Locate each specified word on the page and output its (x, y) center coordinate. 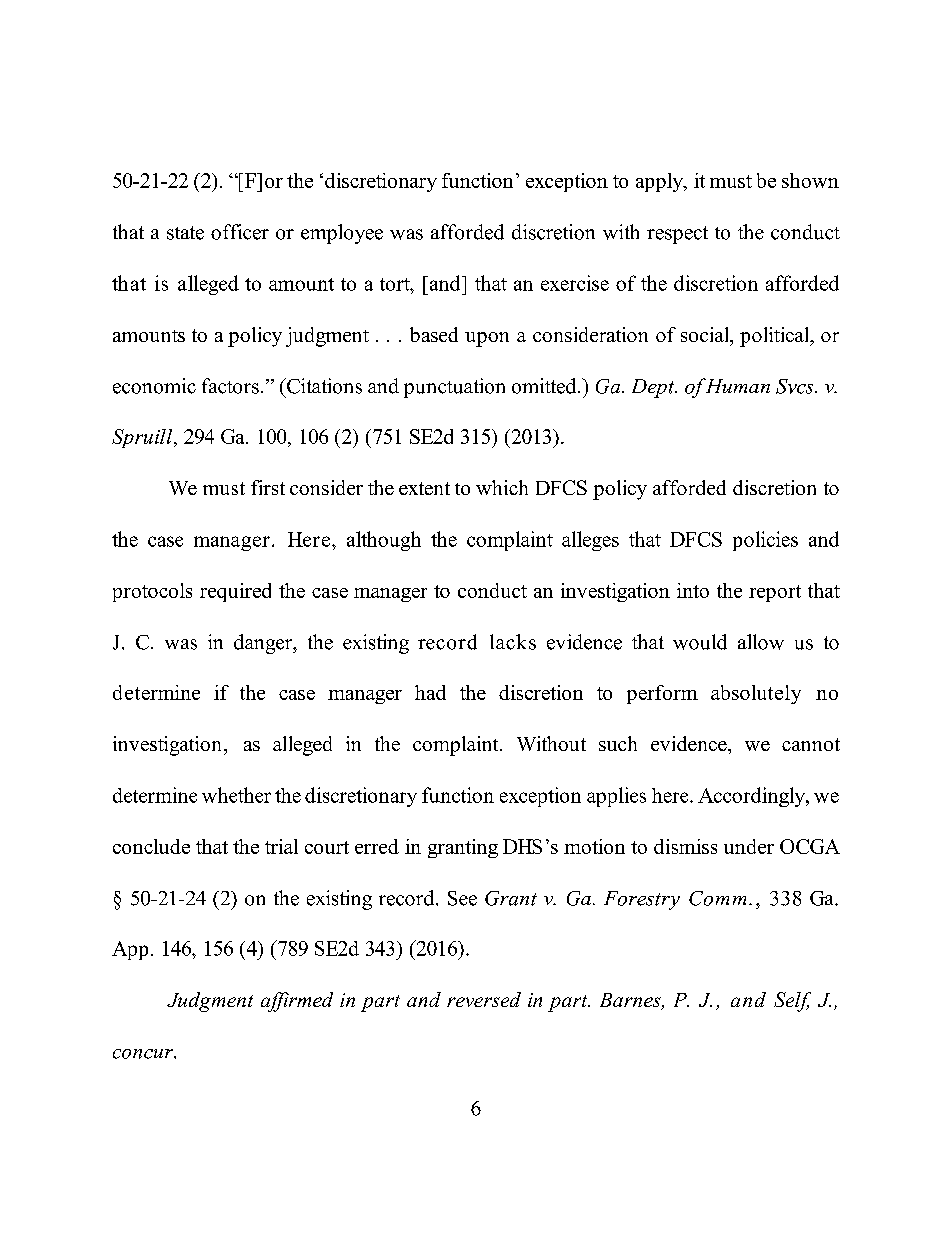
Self (792, 1002)
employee (342, 234)
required (235, 592)
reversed (484, 999)
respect (677, 235)
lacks (513, 642)
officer (240, 232)
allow (761, 642)
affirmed (297, 1002)
